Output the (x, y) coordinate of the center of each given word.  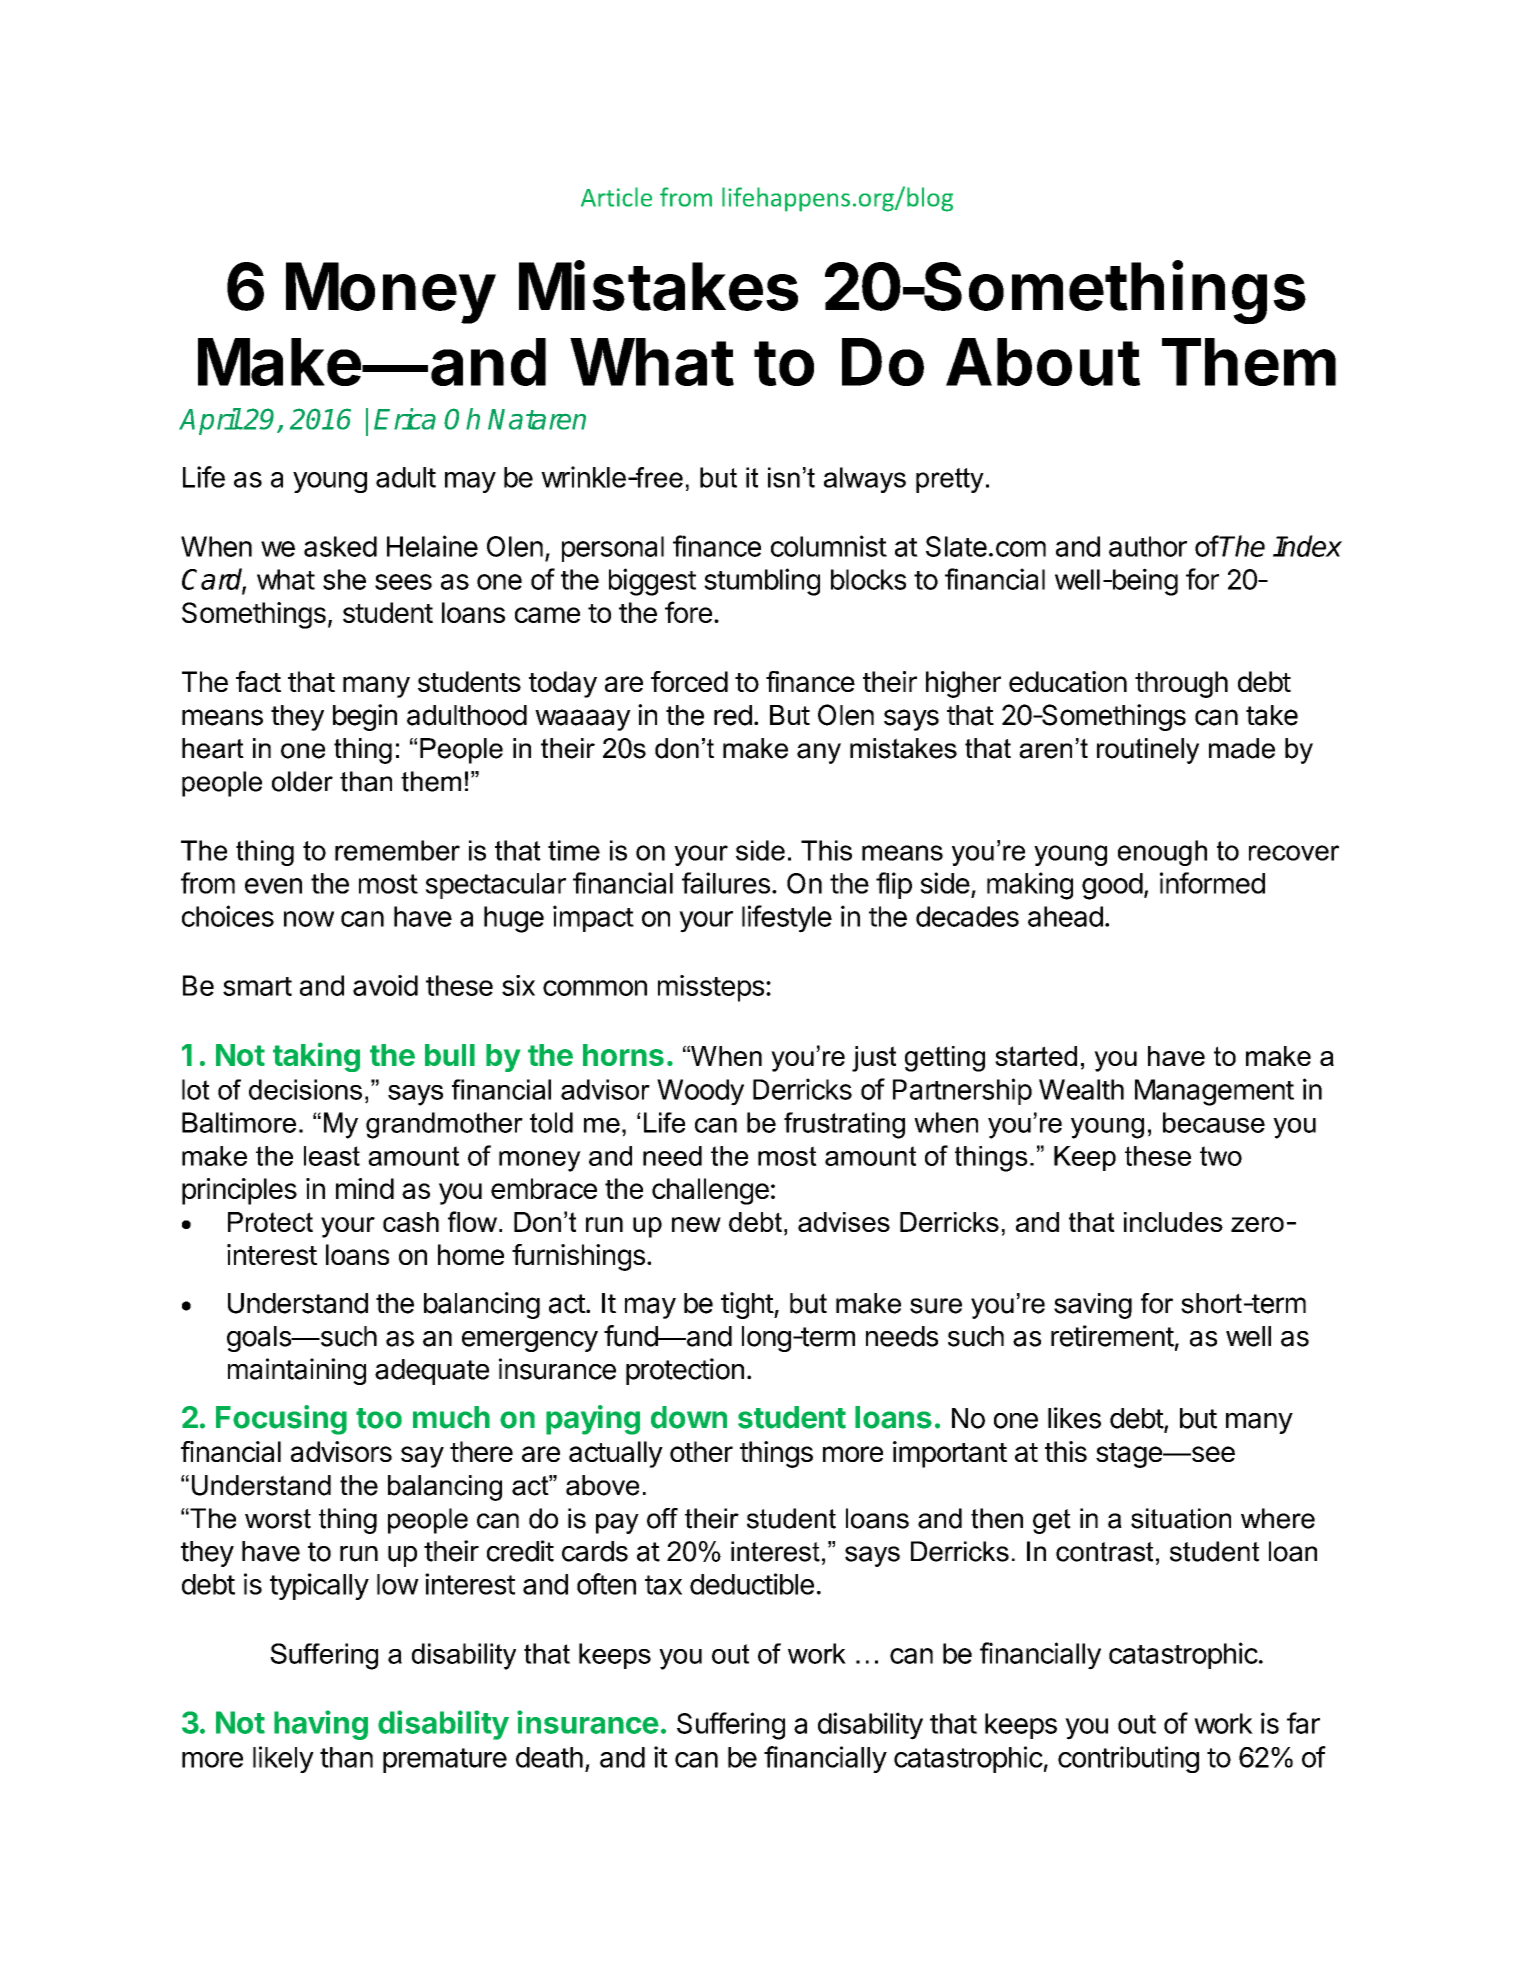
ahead (1065, 916)
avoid (385, 985)
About (1043, 362)
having (321, 1725)
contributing (1128, 1759)
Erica (405, 419)
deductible (752, 1584)
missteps (711, 988)
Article (616, 197)
